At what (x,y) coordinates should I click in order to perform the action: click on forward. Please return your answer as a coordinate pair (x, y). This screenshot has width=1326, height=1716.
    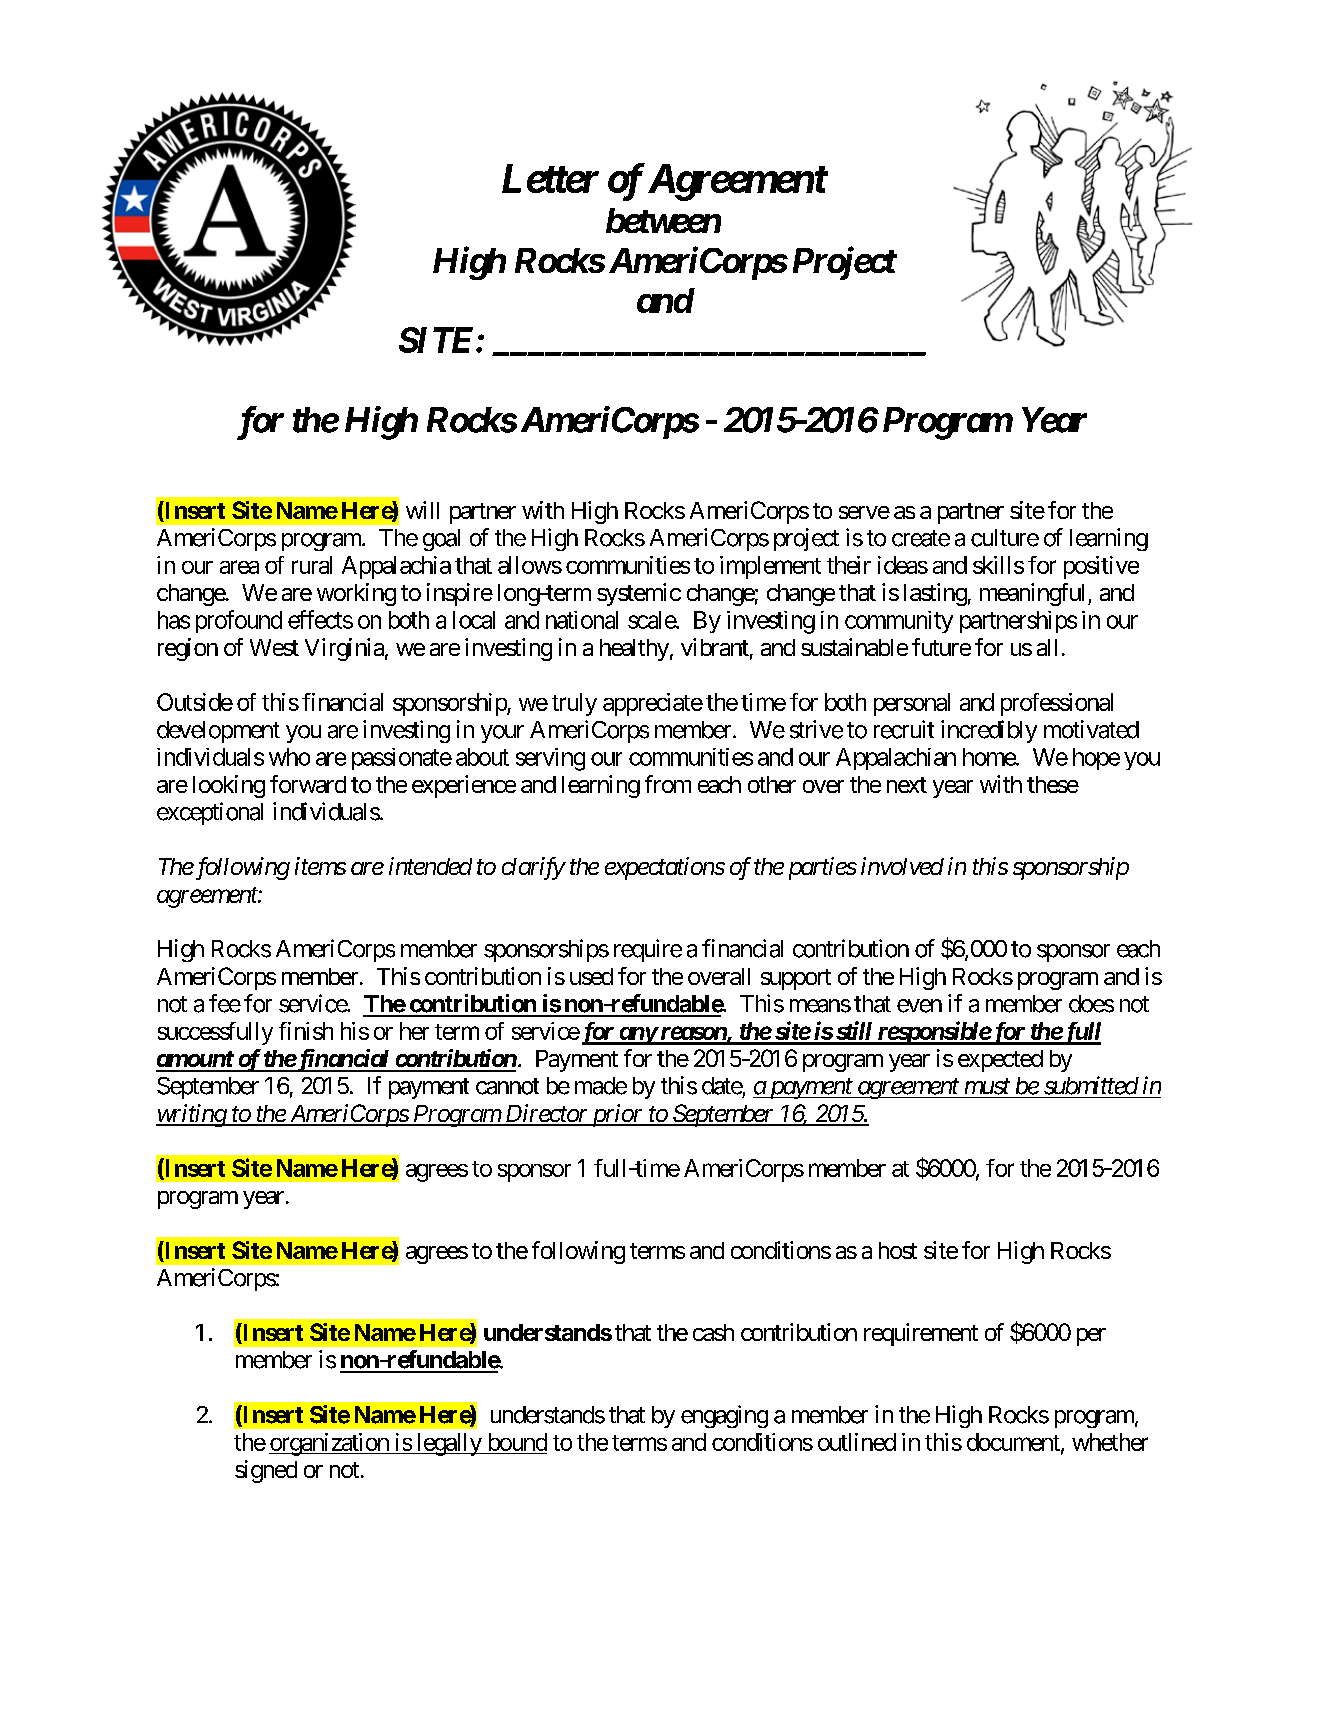
    Looking at the image, I should click on (308, 784).
